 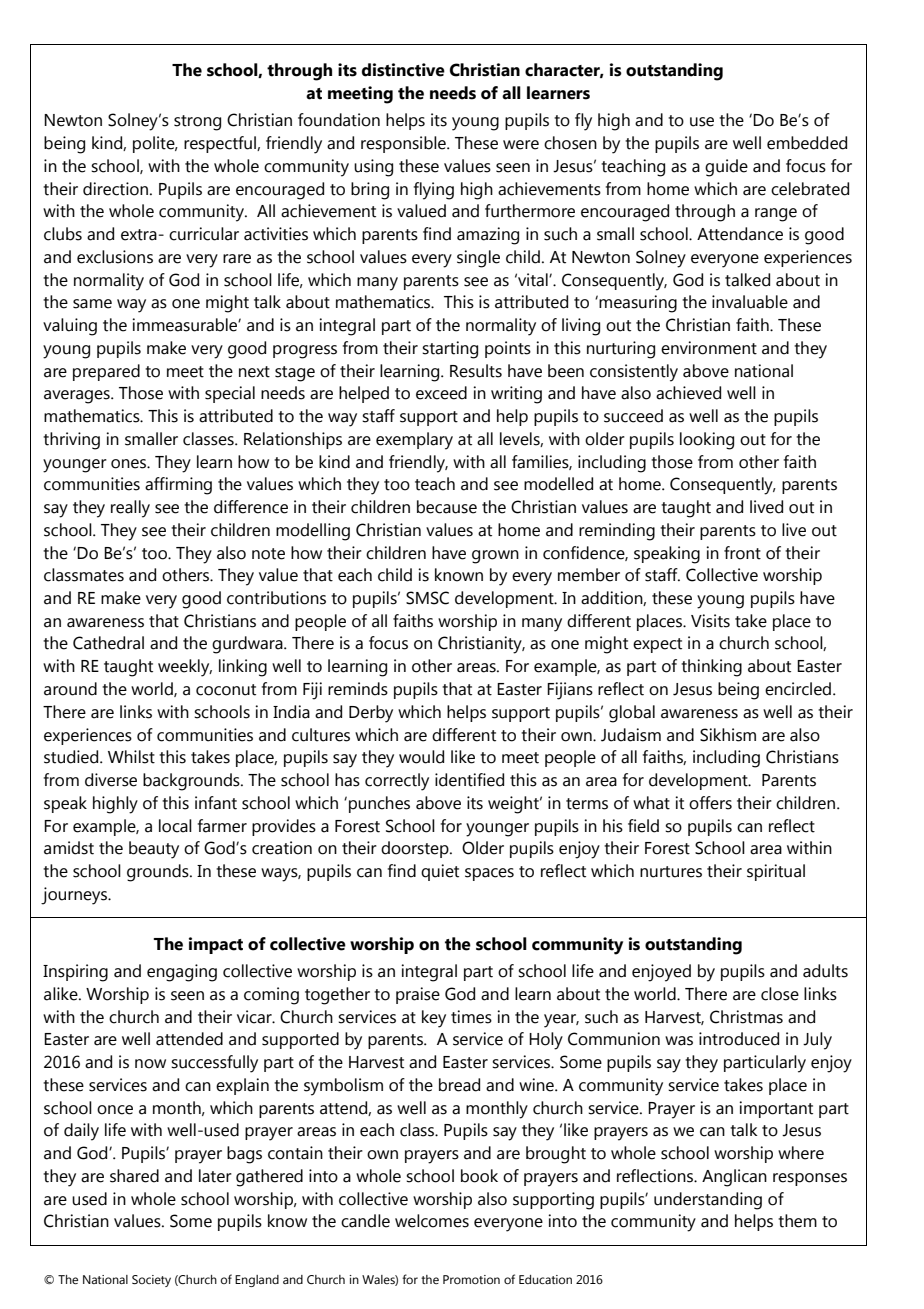 What do you see at coordinates (151, 1281) in the screenshot?
I see `Society` at bounding box center [151, 1281].
